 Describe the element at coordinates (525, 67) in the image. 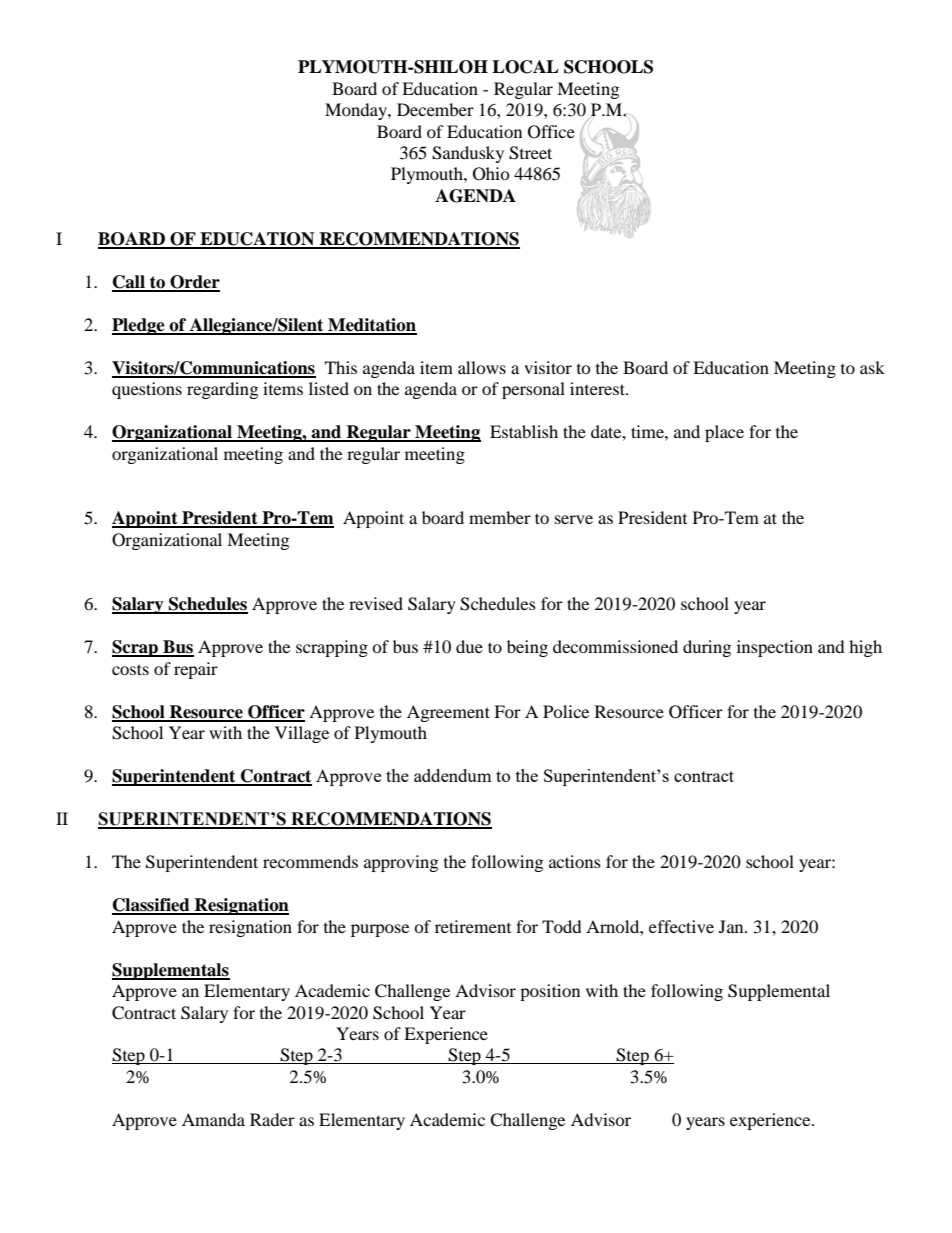

I see `LOCAL` at that location.
